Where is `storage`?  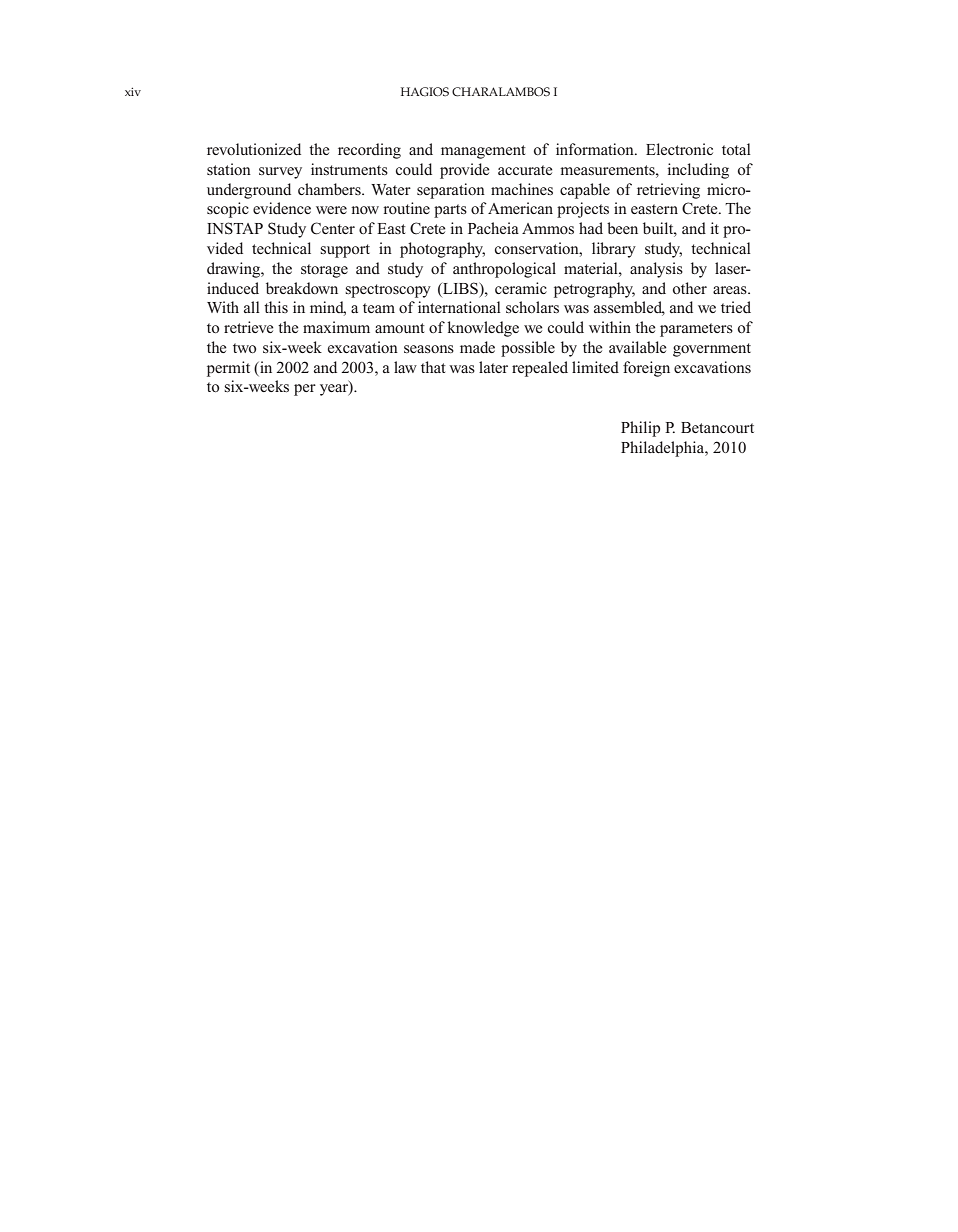 storage is located at coordinates (324, 271).
